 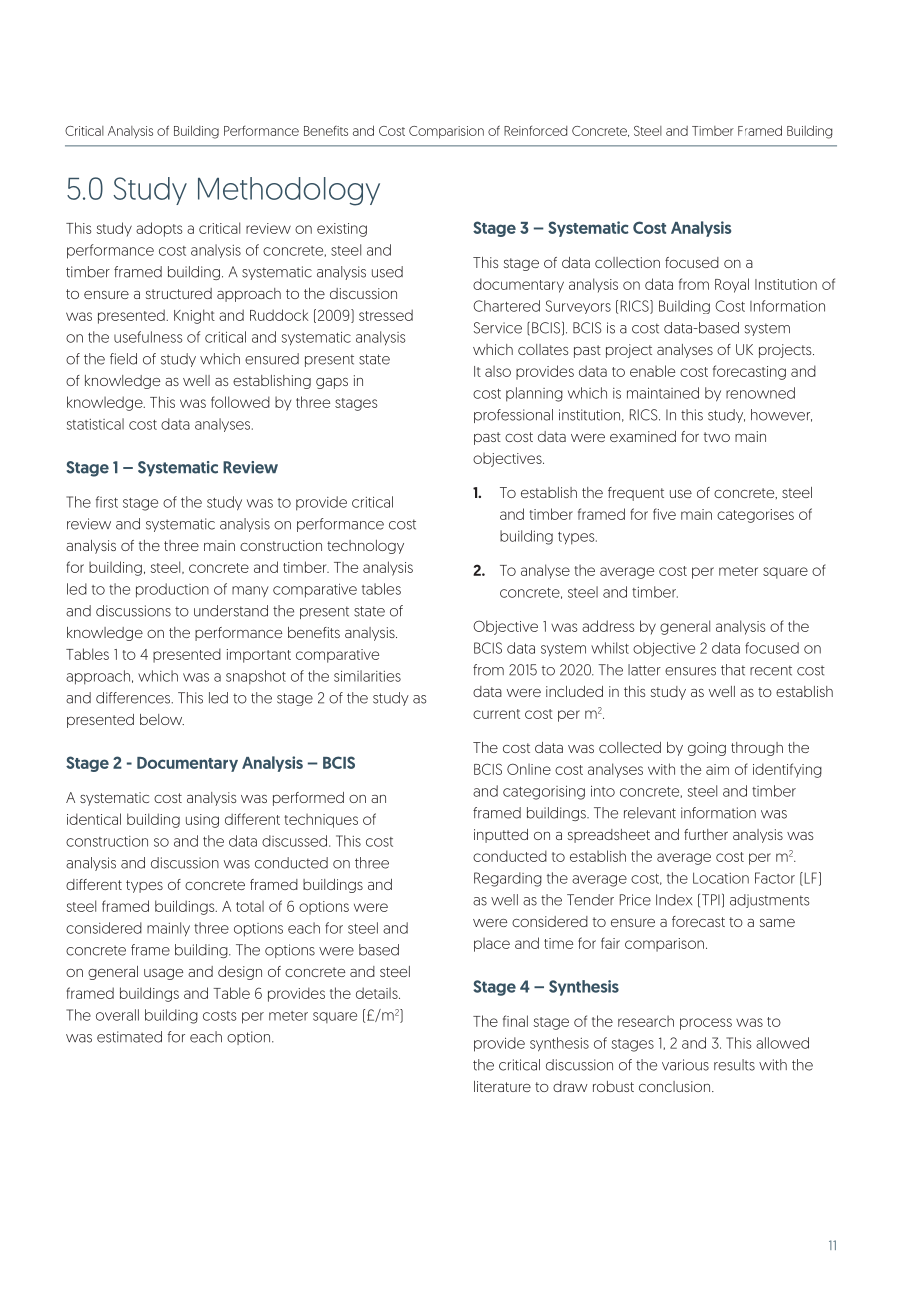 What do you see at coordinates (535, 131) in the screenshot?
I see `Reinforced` at bounding box center [535, 131].
